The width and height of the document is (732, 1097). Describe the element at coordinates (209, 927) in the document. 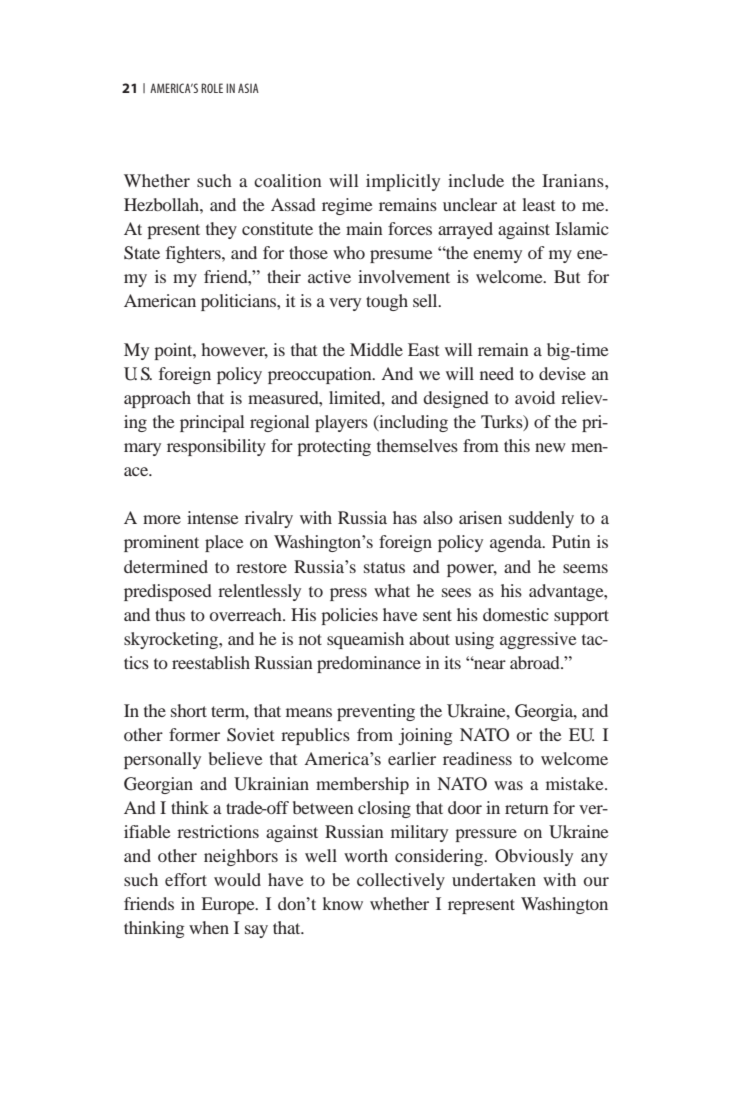

I see `when` at that location.
